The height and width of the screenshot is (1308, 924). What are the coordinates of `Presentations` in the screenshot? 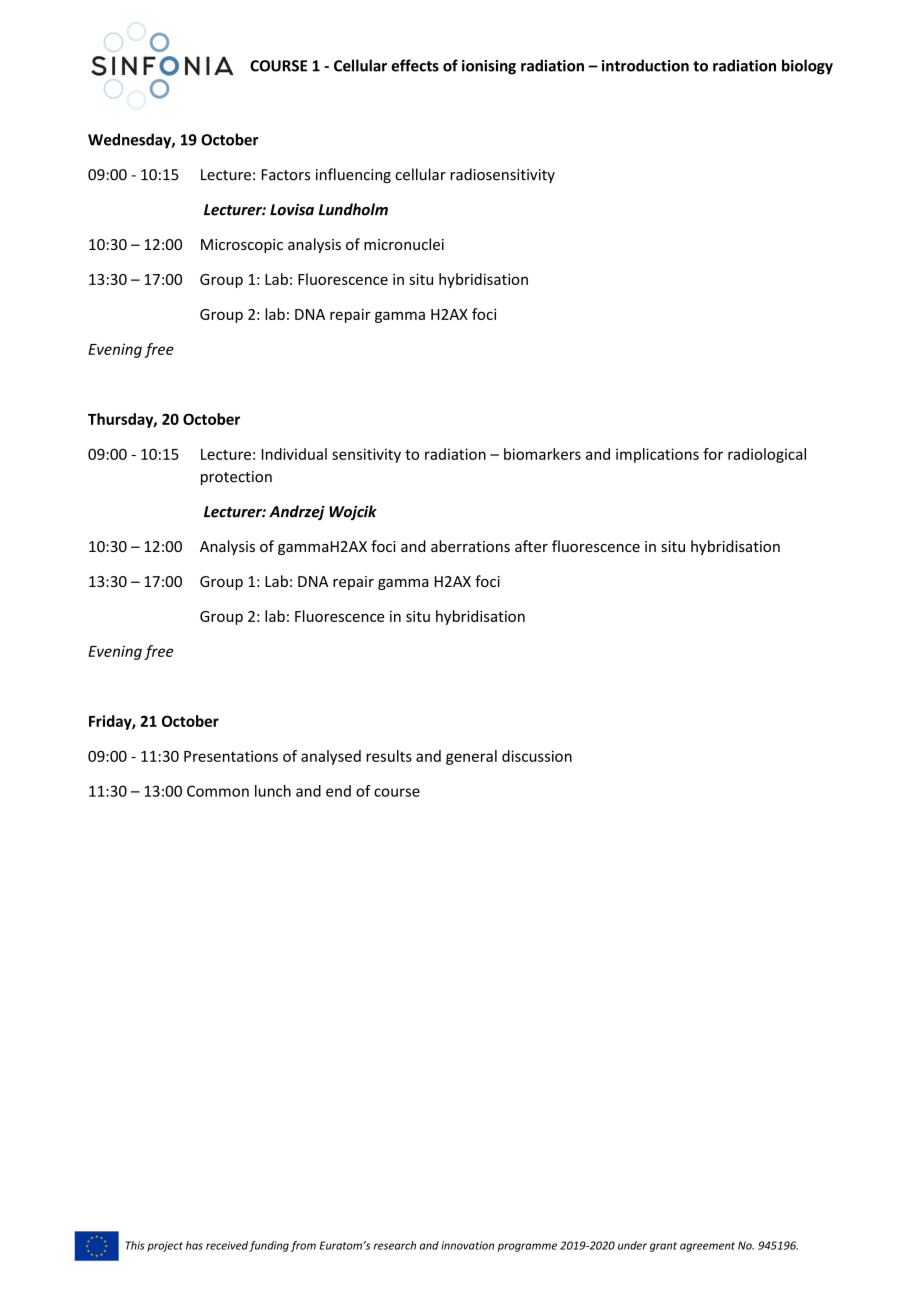 It's located at (231, 756).
